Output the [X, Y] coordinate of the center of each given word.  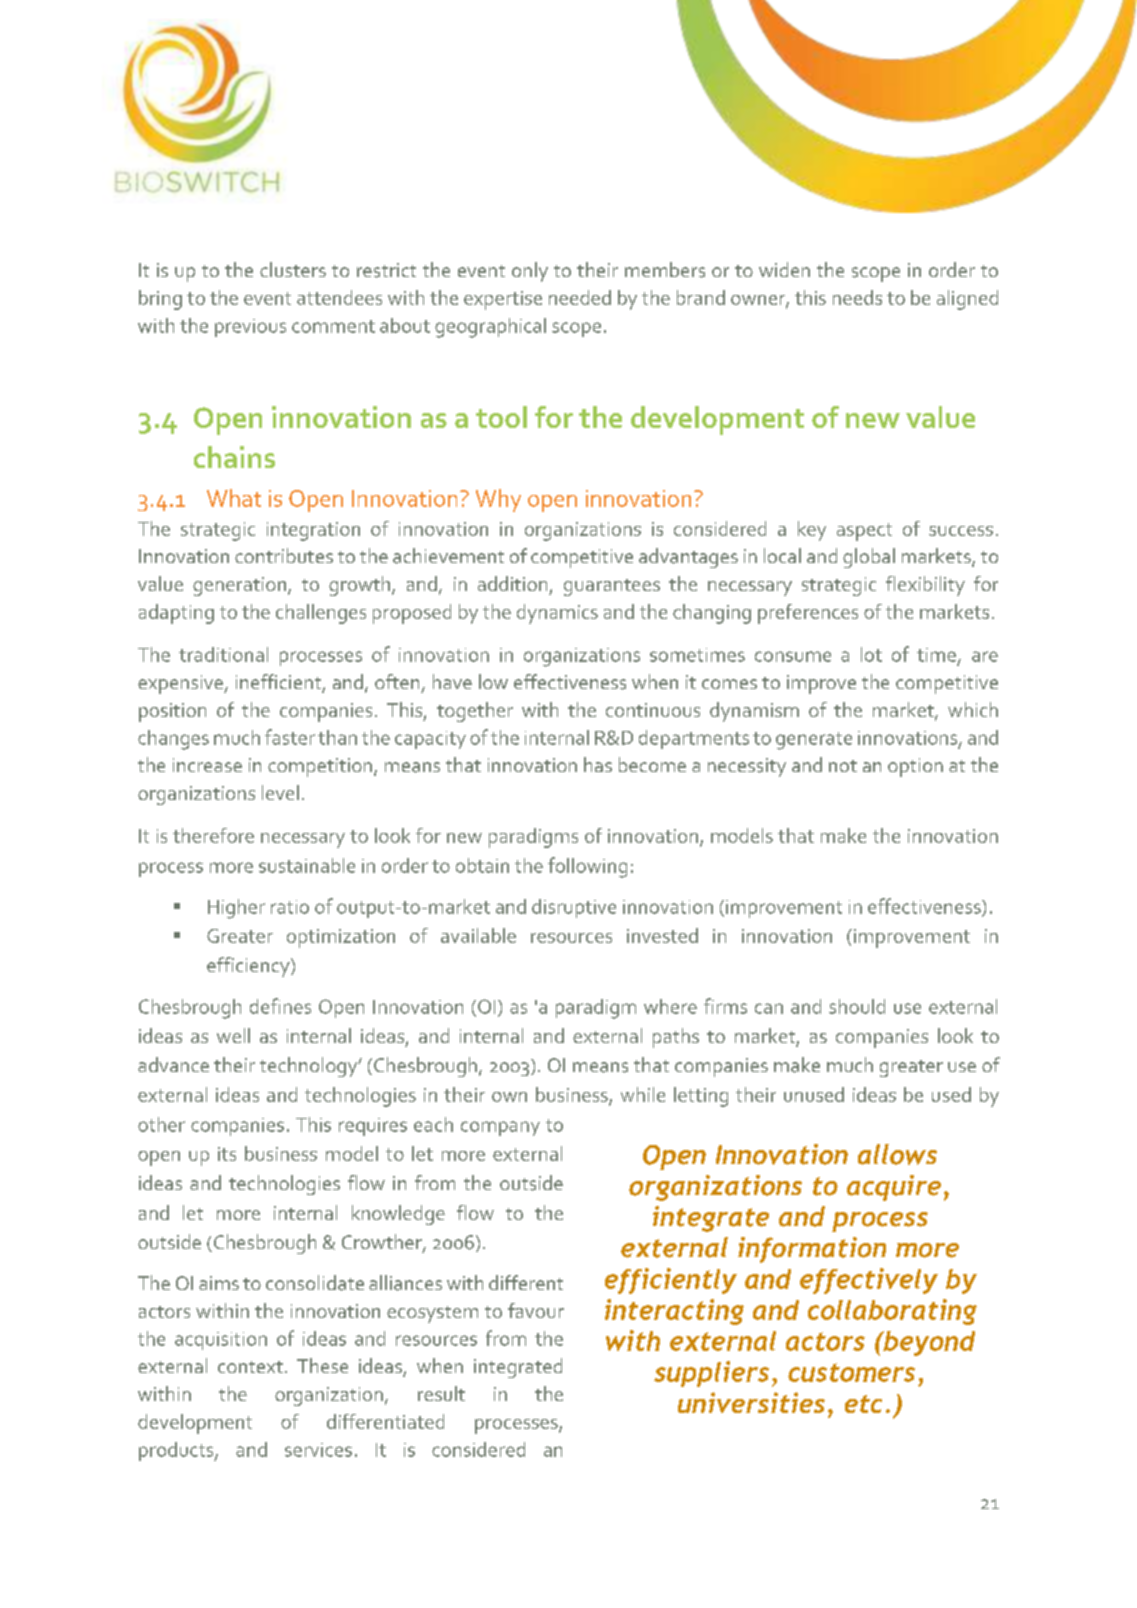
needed [580, 297]
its [227, 1154]
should [857, 1006]
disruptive [574, 908]
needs [857, 297]
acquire [894, 1188]
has [598, 764]
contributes [284, 555]
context [250, 1367]
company [500, 1128]
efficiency [249, 967]
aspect [864, 532]
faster [290, 737]
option [915, 767]
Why [498, 500]
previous [250, 328]
